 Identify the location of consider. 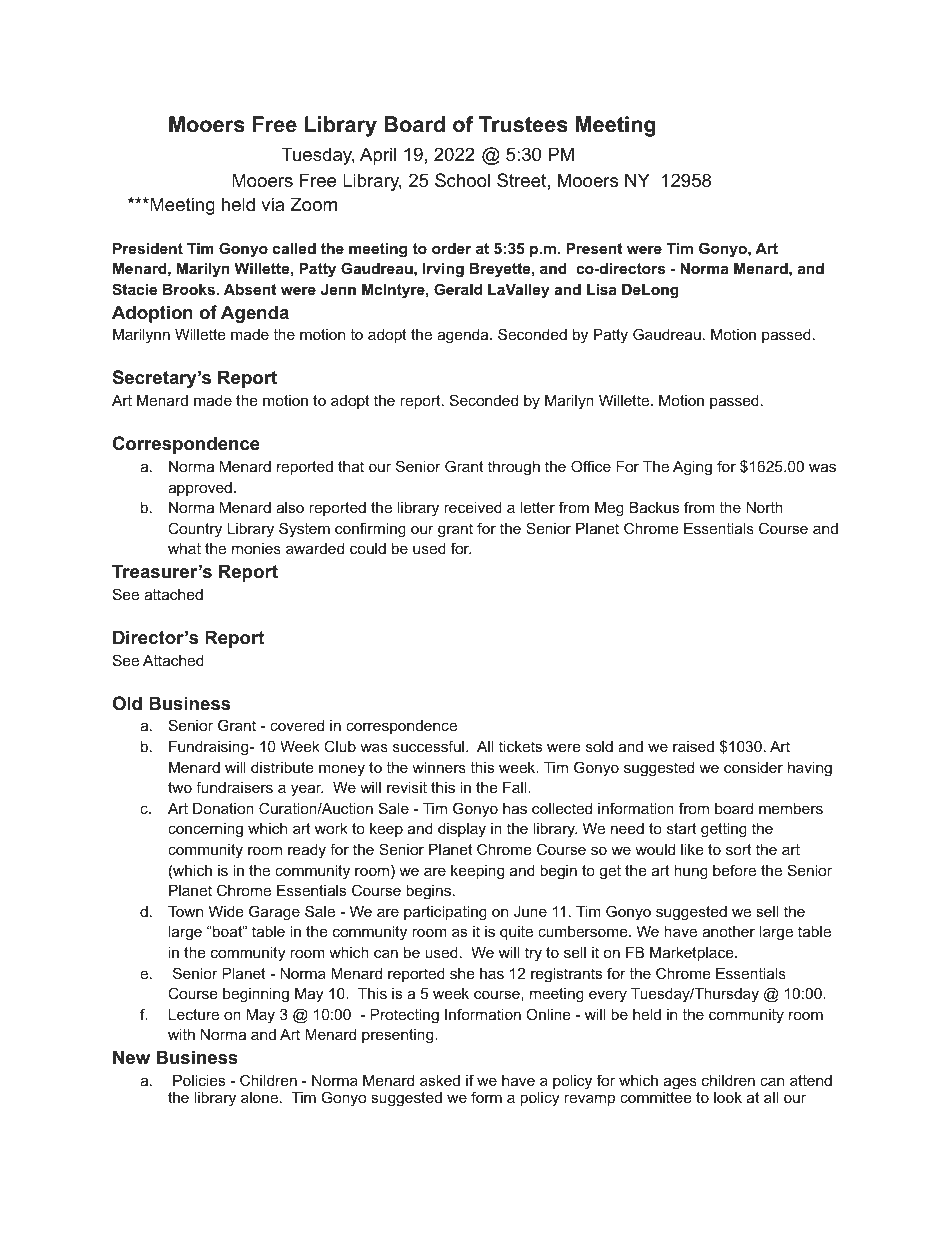
(753, 767).
